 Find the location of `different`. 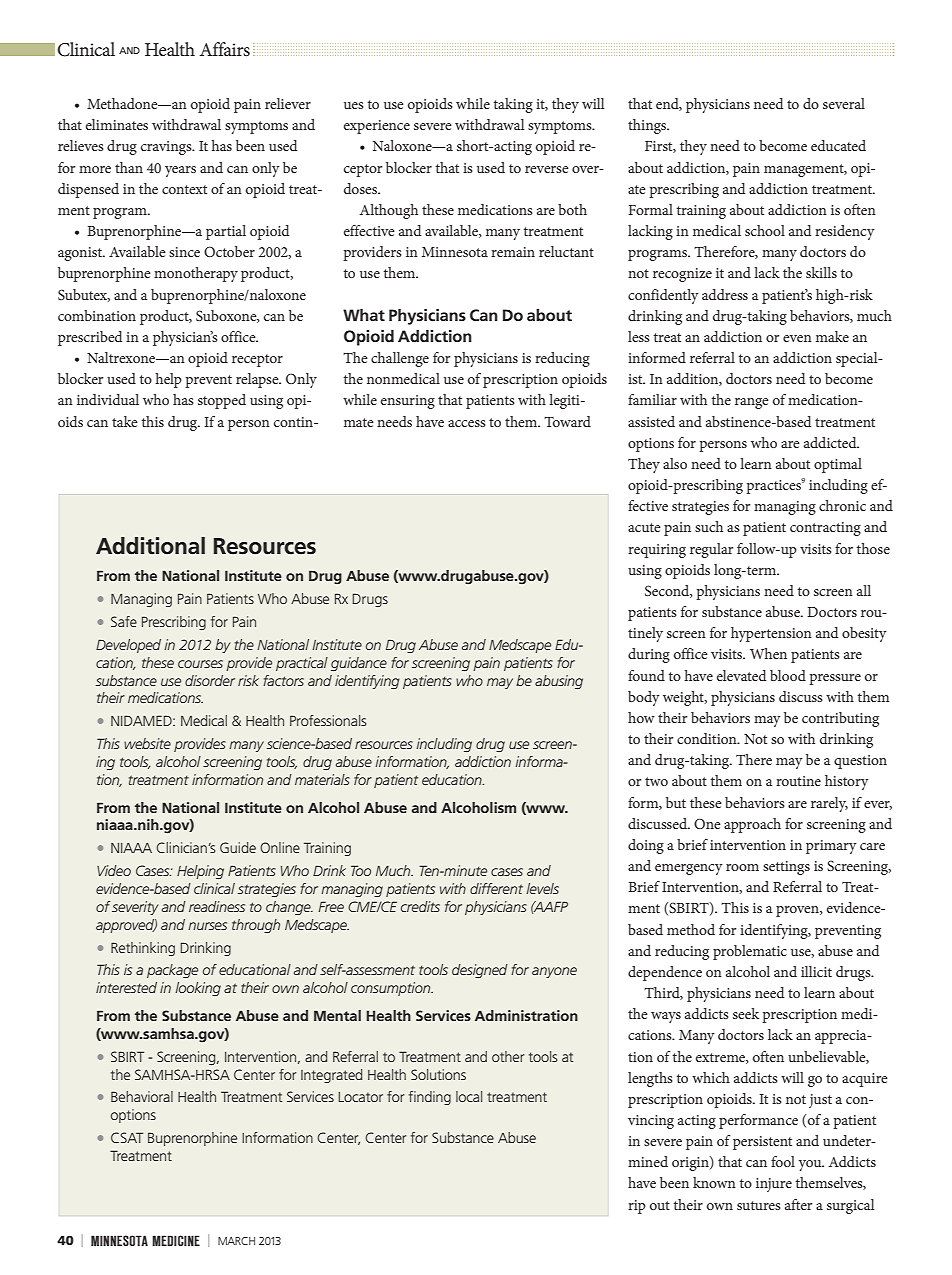

different is located at coordinates (496, 888).
